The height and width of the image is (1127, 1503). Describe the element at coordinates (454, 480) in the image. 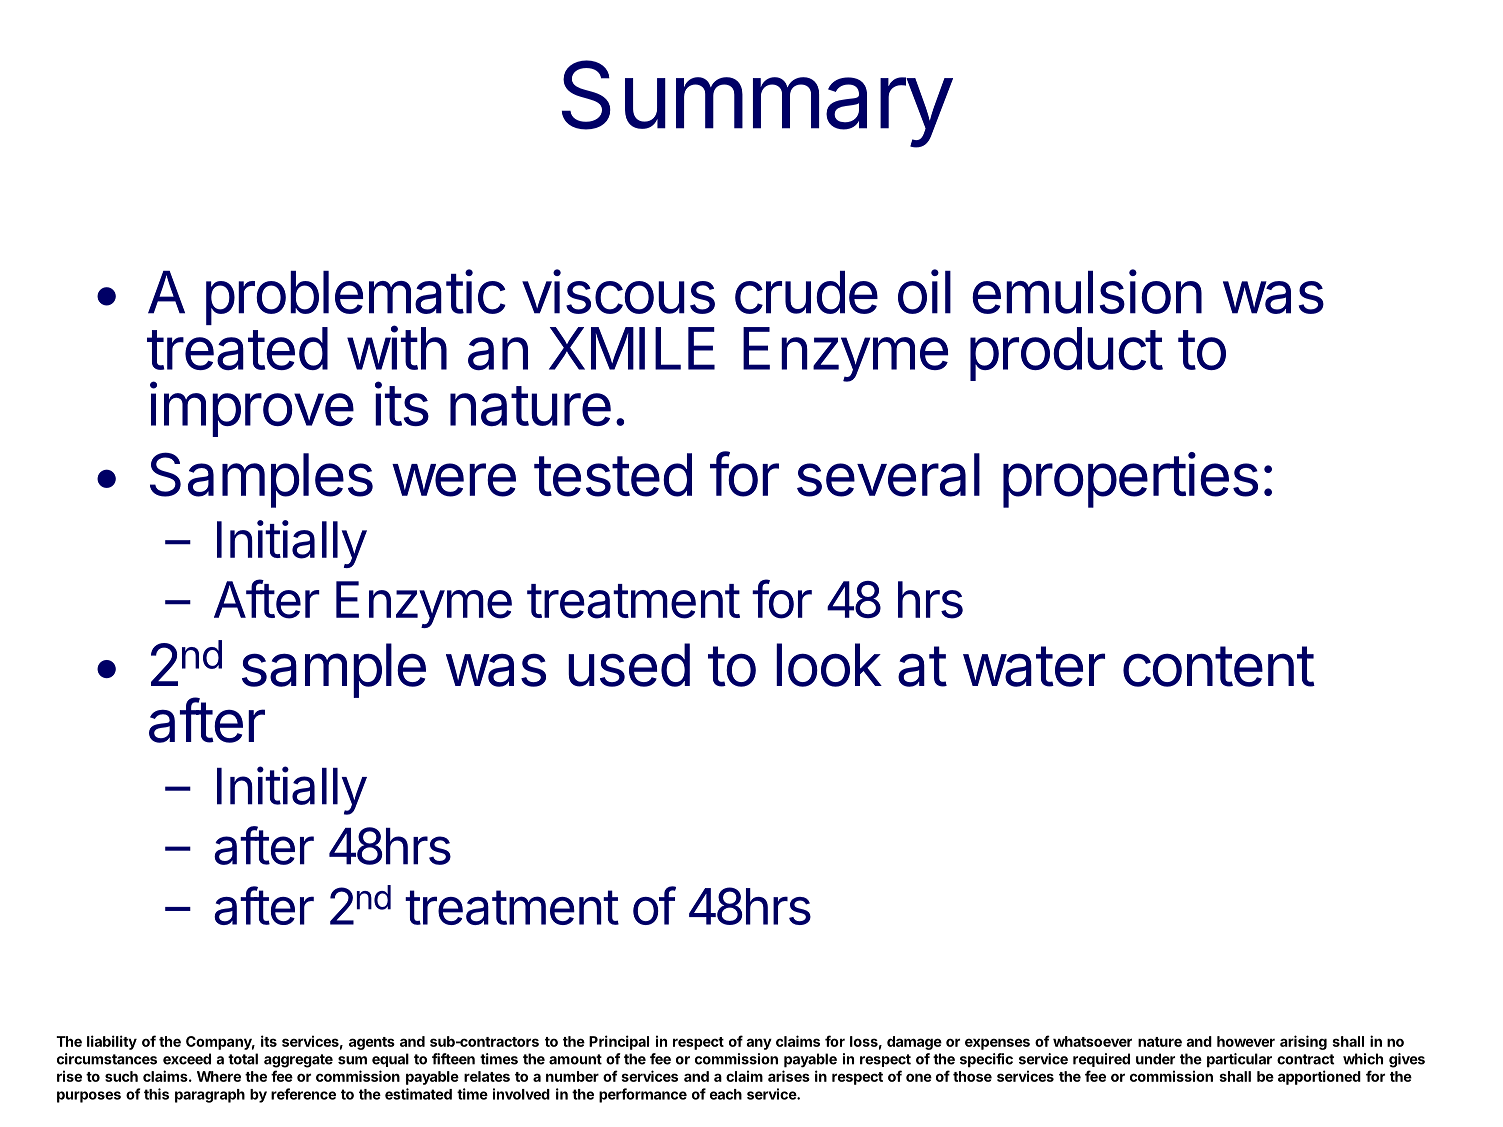

I see `were` at that location.
